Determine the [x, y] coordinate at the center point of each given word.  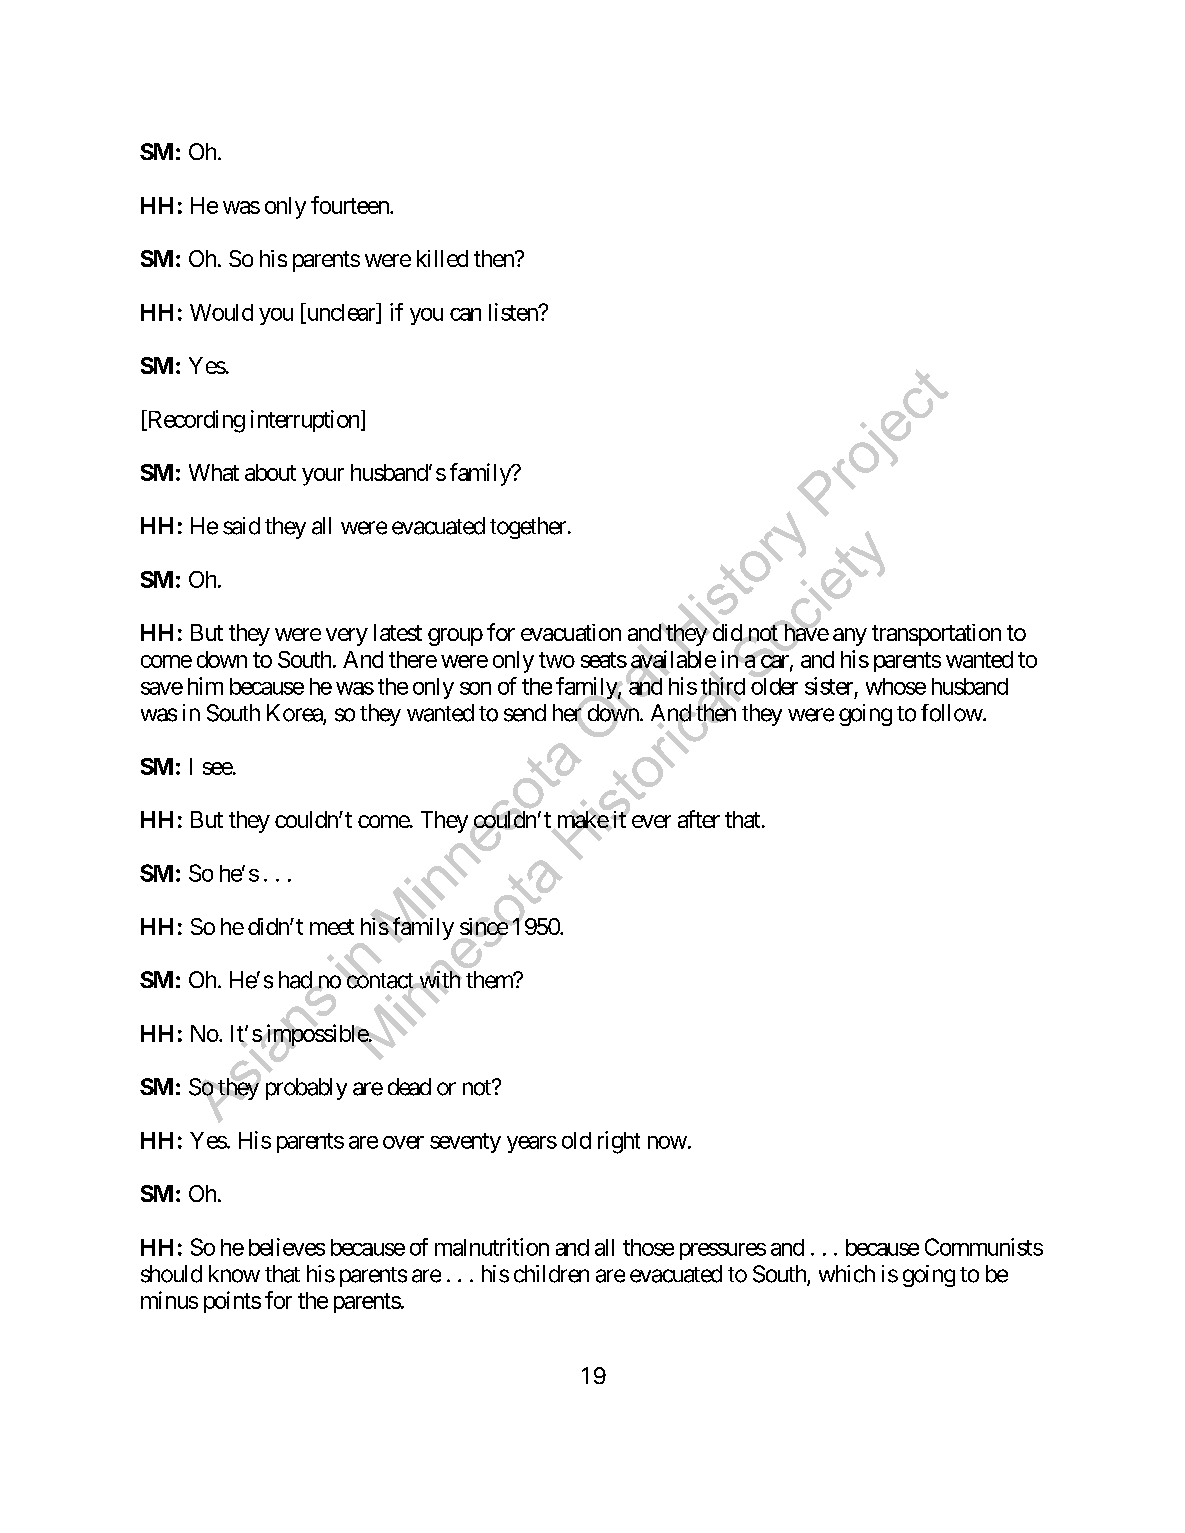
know [234, 1274]
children [551, 1274]
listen [514, 312]
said [241, 526]
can [465, 314]
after [699, 819]
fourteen [351, 205]
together [528, 528]
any [850, 637]
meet [332, 927]
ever [651, 821]
